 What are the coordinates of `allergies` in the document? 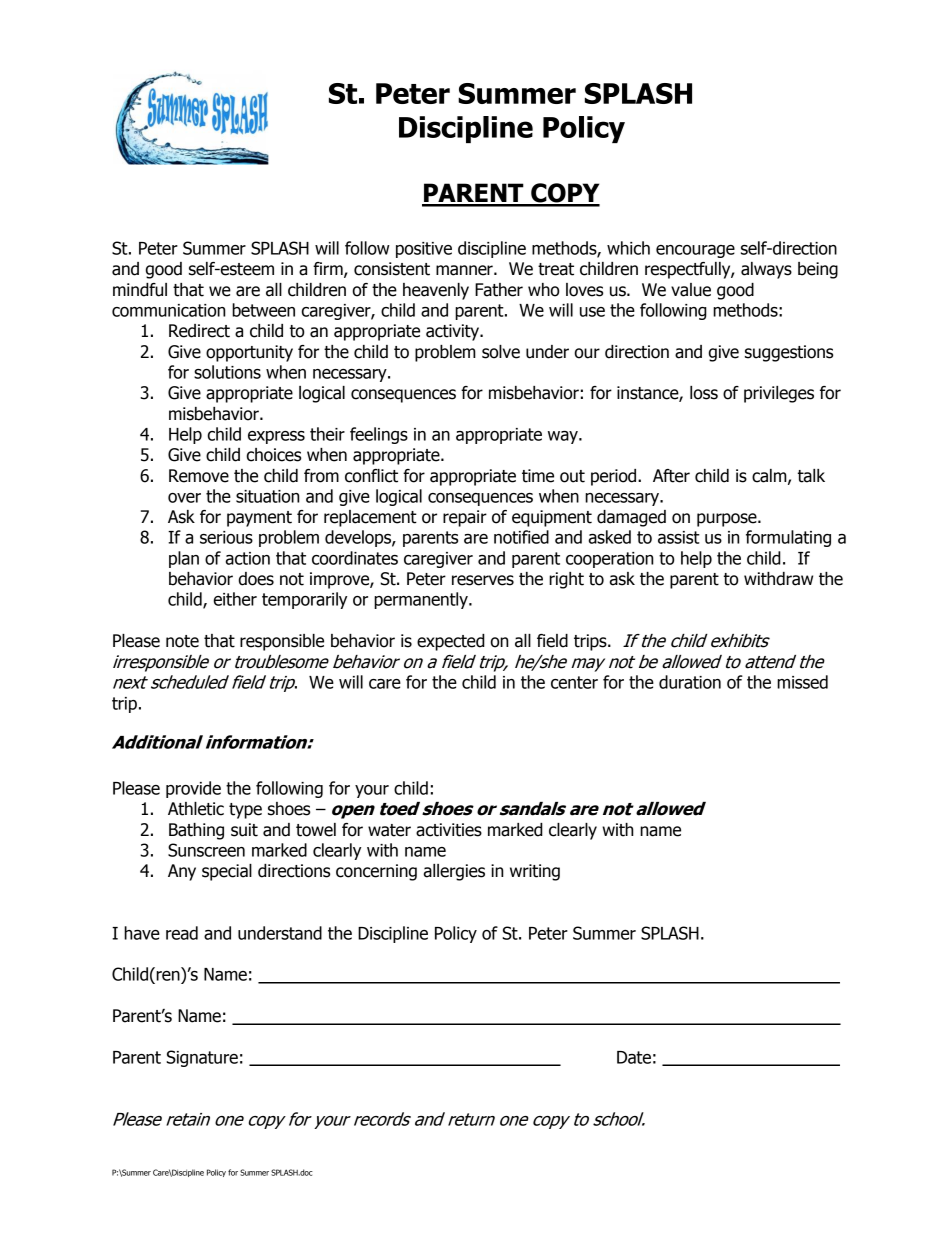 It's located at (454, 872).
